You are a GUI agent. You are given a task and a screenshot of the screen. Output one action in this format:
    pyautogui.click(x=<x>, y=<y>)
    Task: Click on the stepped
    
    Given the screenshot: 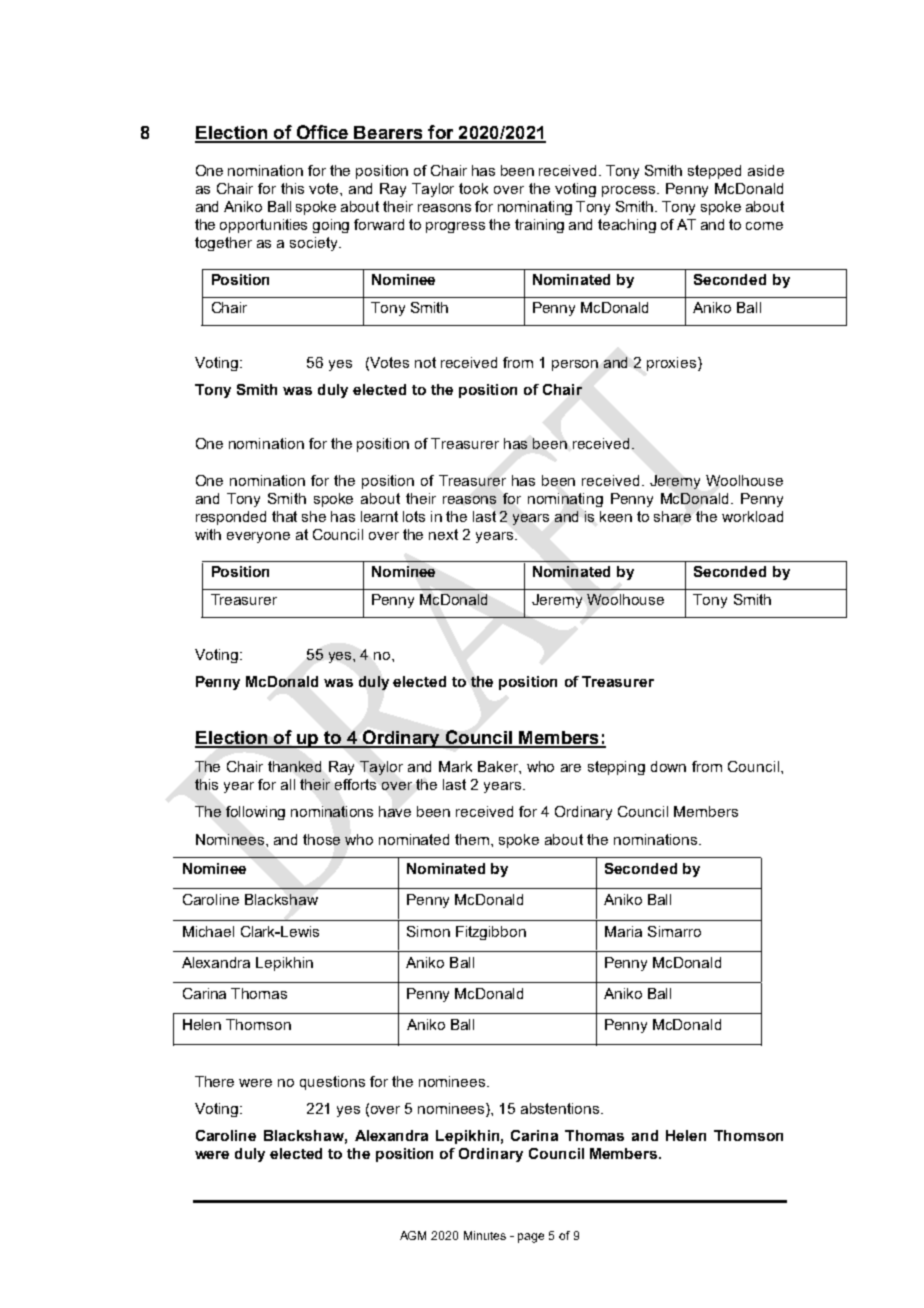 What is the action you would take?
    pyautogui.click(x=714, y=172)
